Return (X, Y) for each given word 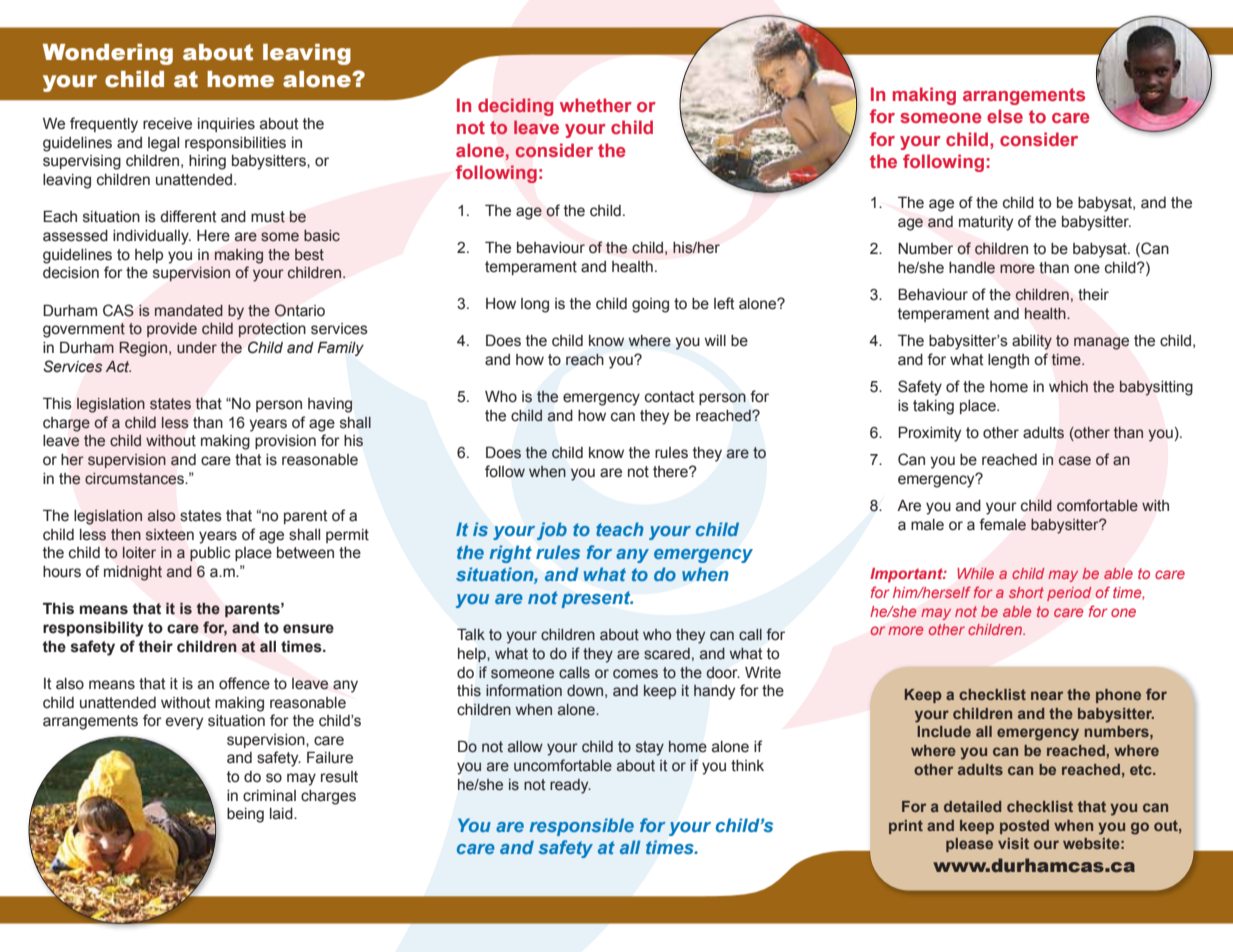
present (597, 599)
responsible (582, 827)
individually (152, 237)
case (1075, 461)
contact (670, 397)
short (1026, 592)
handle (972, 267)
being (245, 815)
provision (285, 442)
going (650, 305)
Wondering (108, 54)
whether (596, 105)
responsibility (93, 629)
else (1005, 116)
